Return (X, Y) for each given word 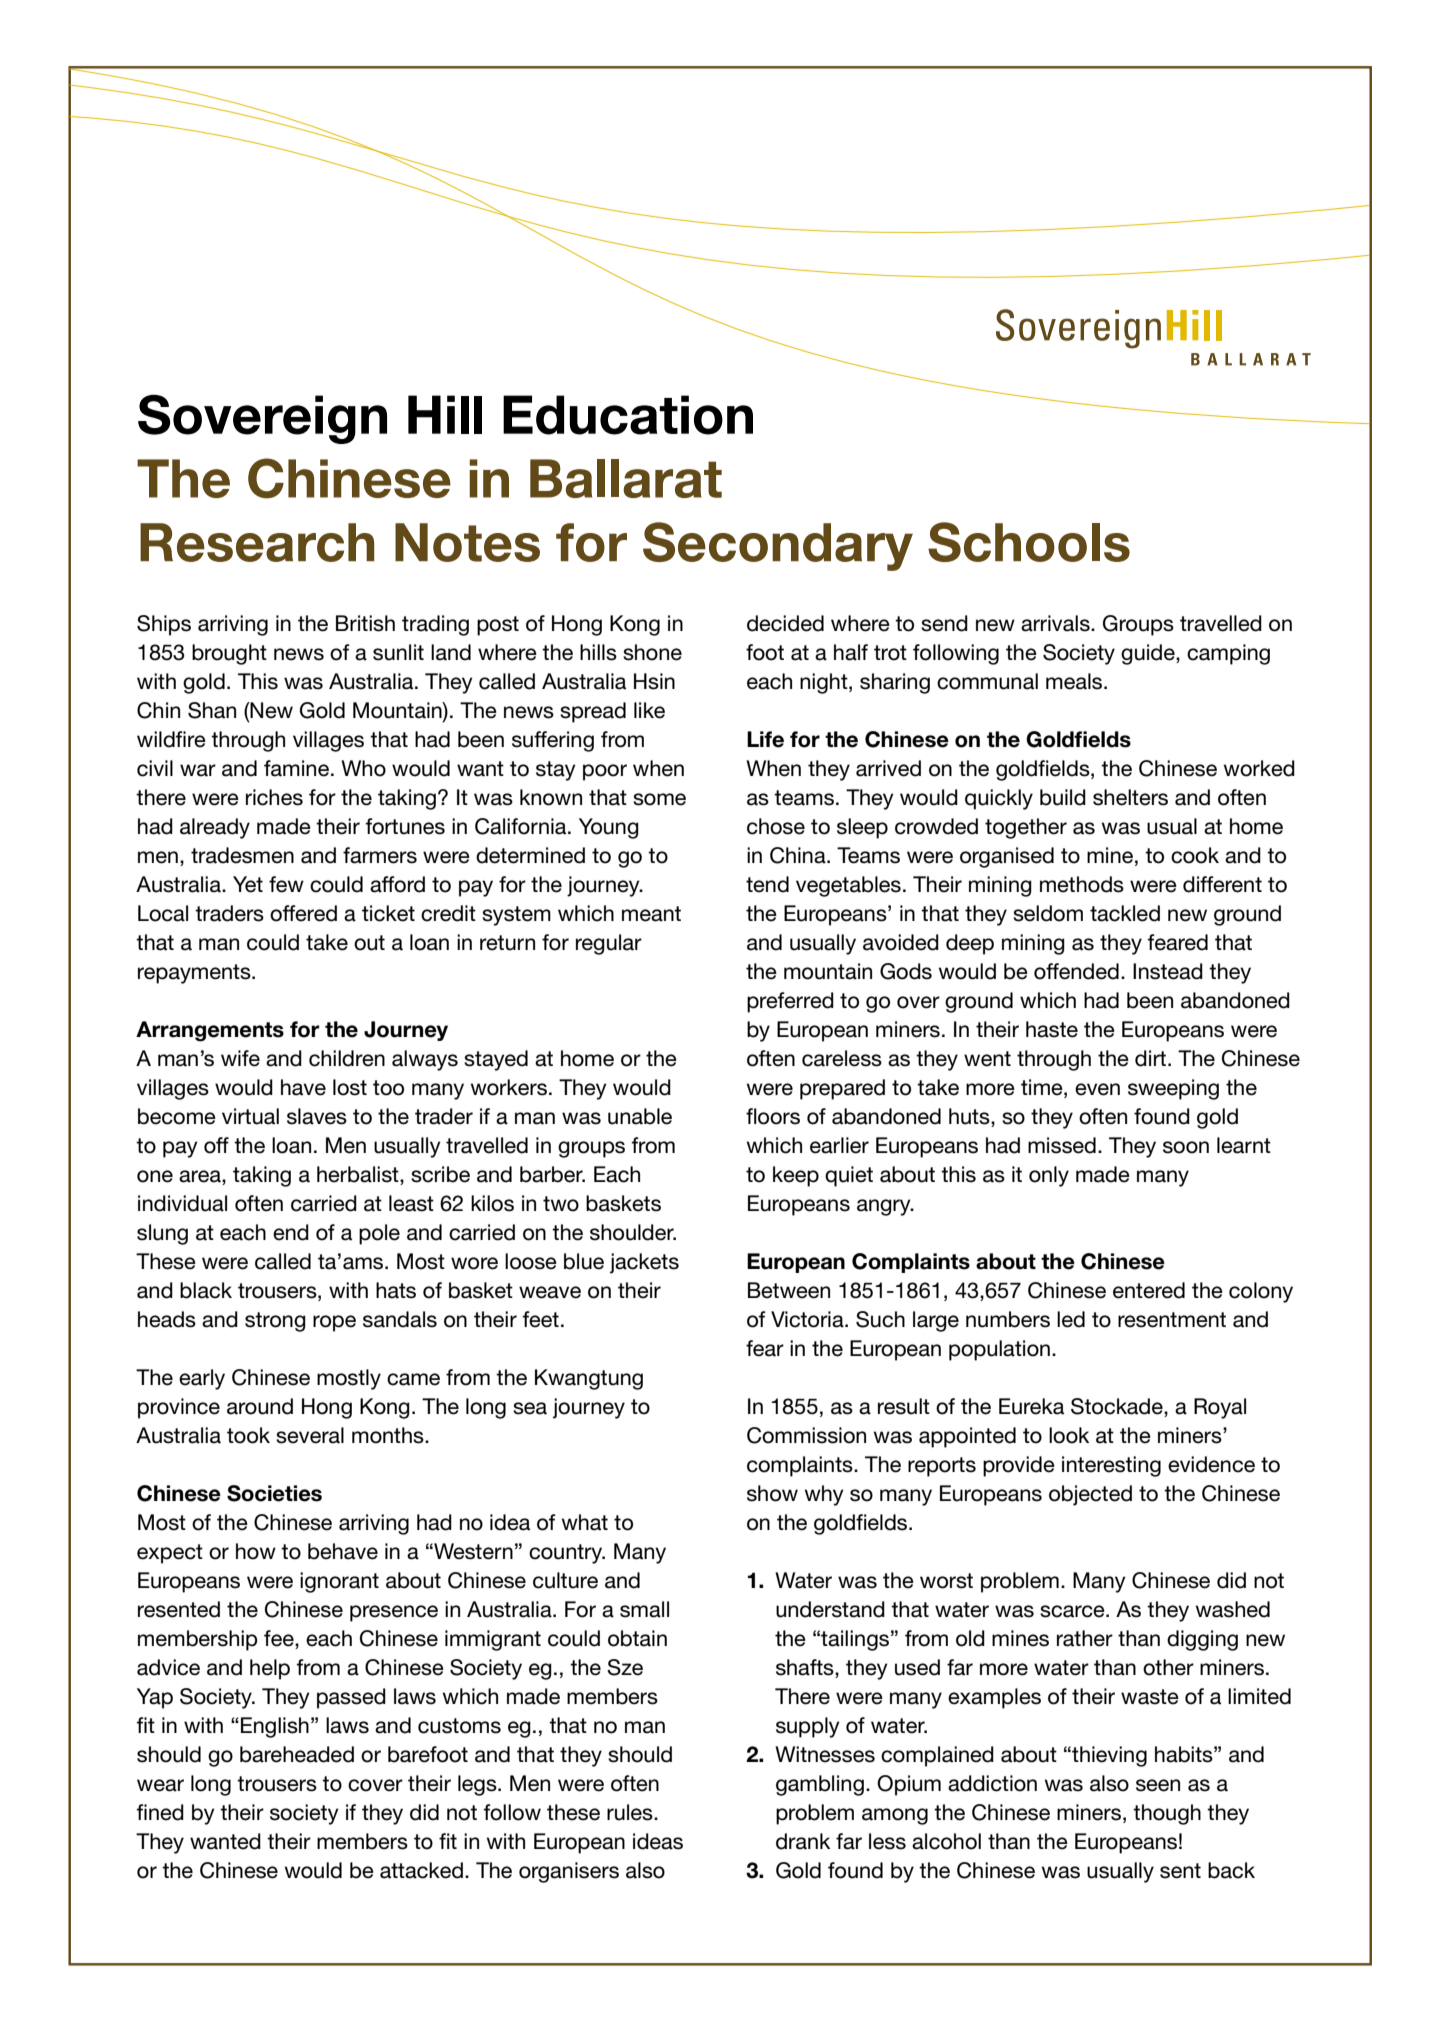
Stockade (1118, 1407)
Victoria (808, 1319)
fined (160, 1812)
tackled (1125, 913)
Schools (1029, 542)
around (260, 1406)
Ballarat (626, 478)
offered (303, 913)
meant (651, 914)
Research (257, 542)
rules (631, 1812)
